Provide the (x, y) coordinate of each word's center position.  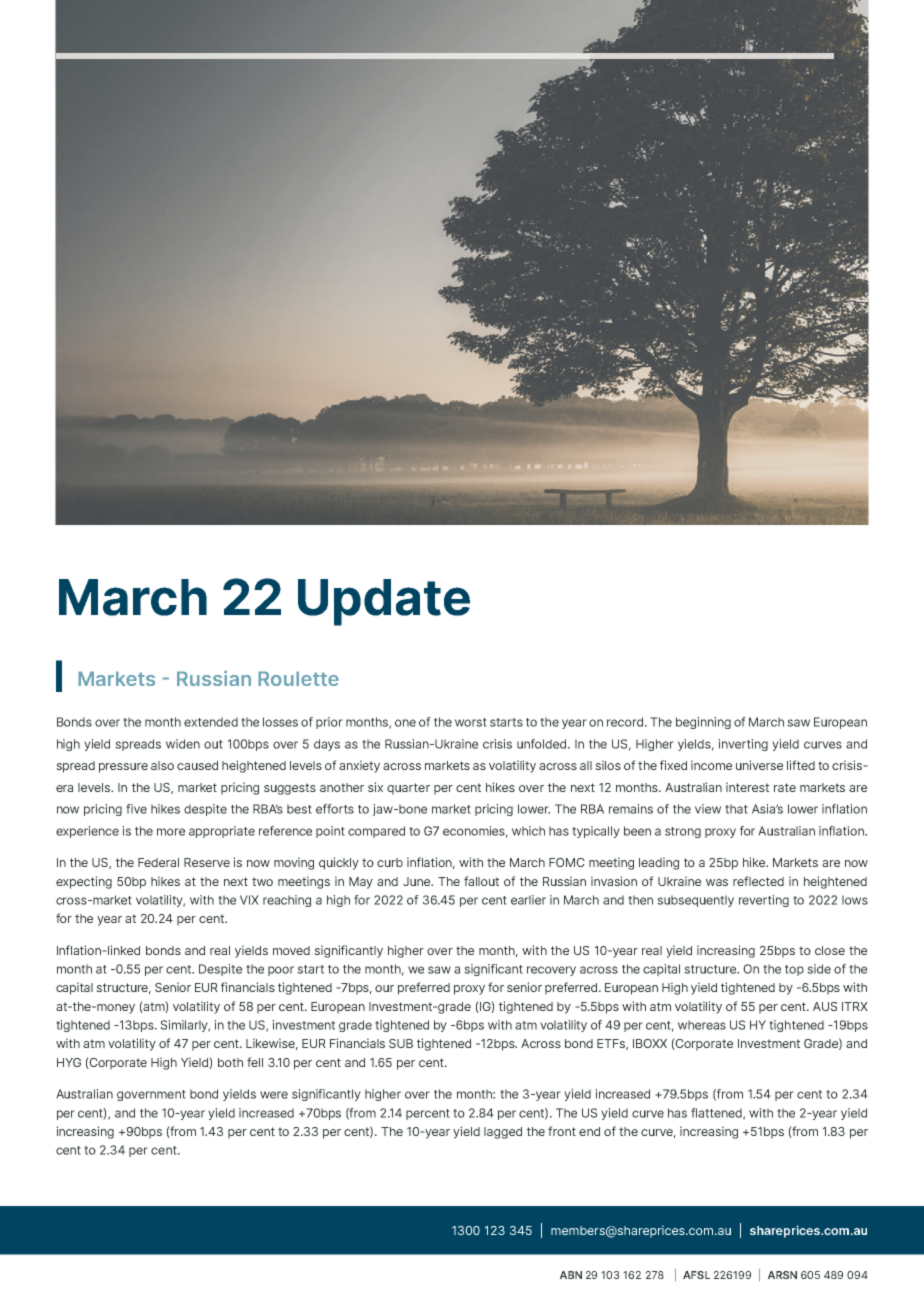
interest (747, 787)
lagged (503, 1133)
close (830, 950)
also (162, 765)
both (230, 1062)
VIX (249, 900)
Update (384, 602)
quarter (408, 789)
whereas (702, 1025)
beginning (703, 723)
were (274, 1095)
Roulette (298, 678)
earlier (528, 900)
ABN (571, 1275)
